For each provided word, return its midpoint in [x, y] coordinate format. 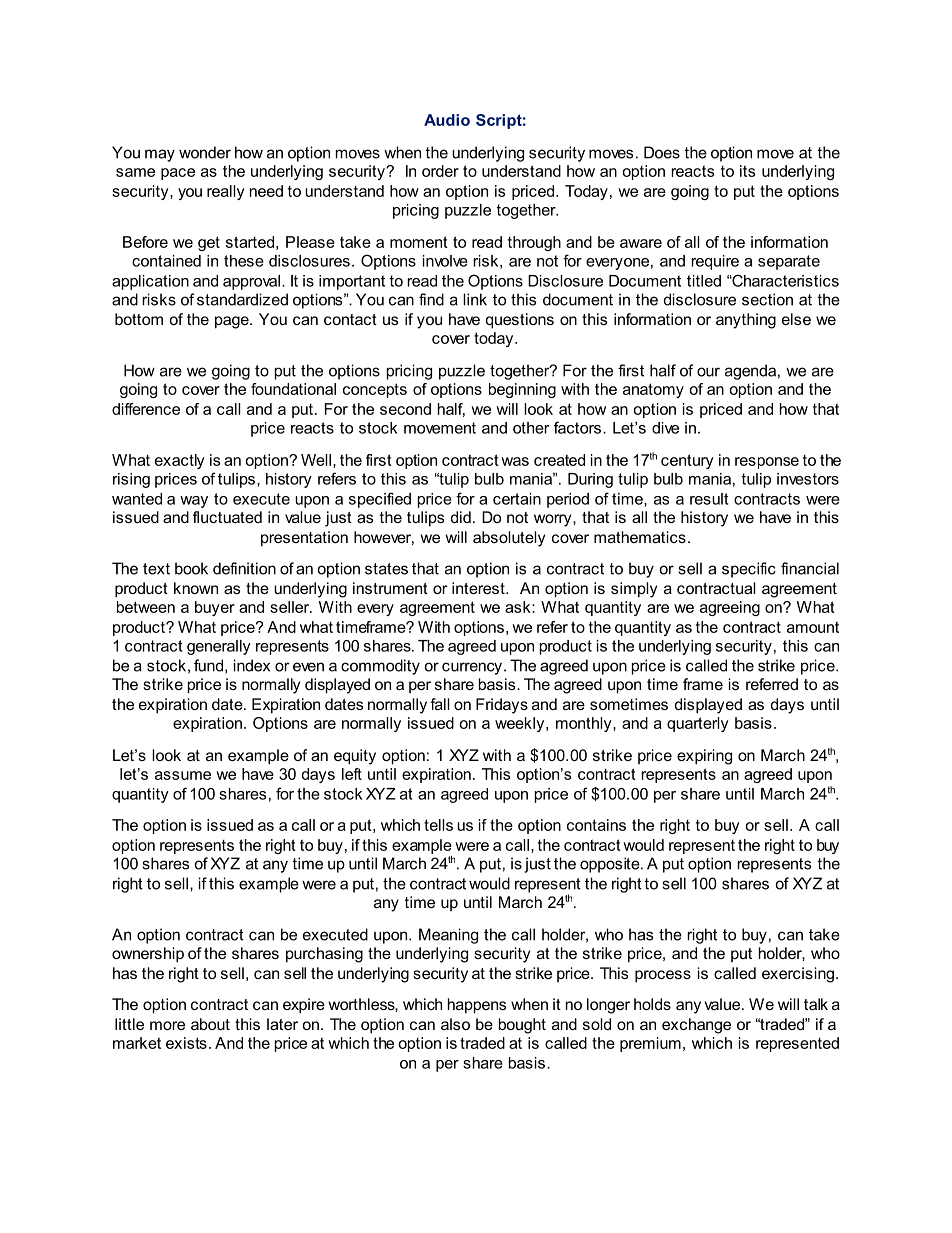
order [440, 171]
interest [479, 588]
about [210, 1024]
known [196, 588]
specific [749, 570]
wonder [205, 152]
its [747, 171]
